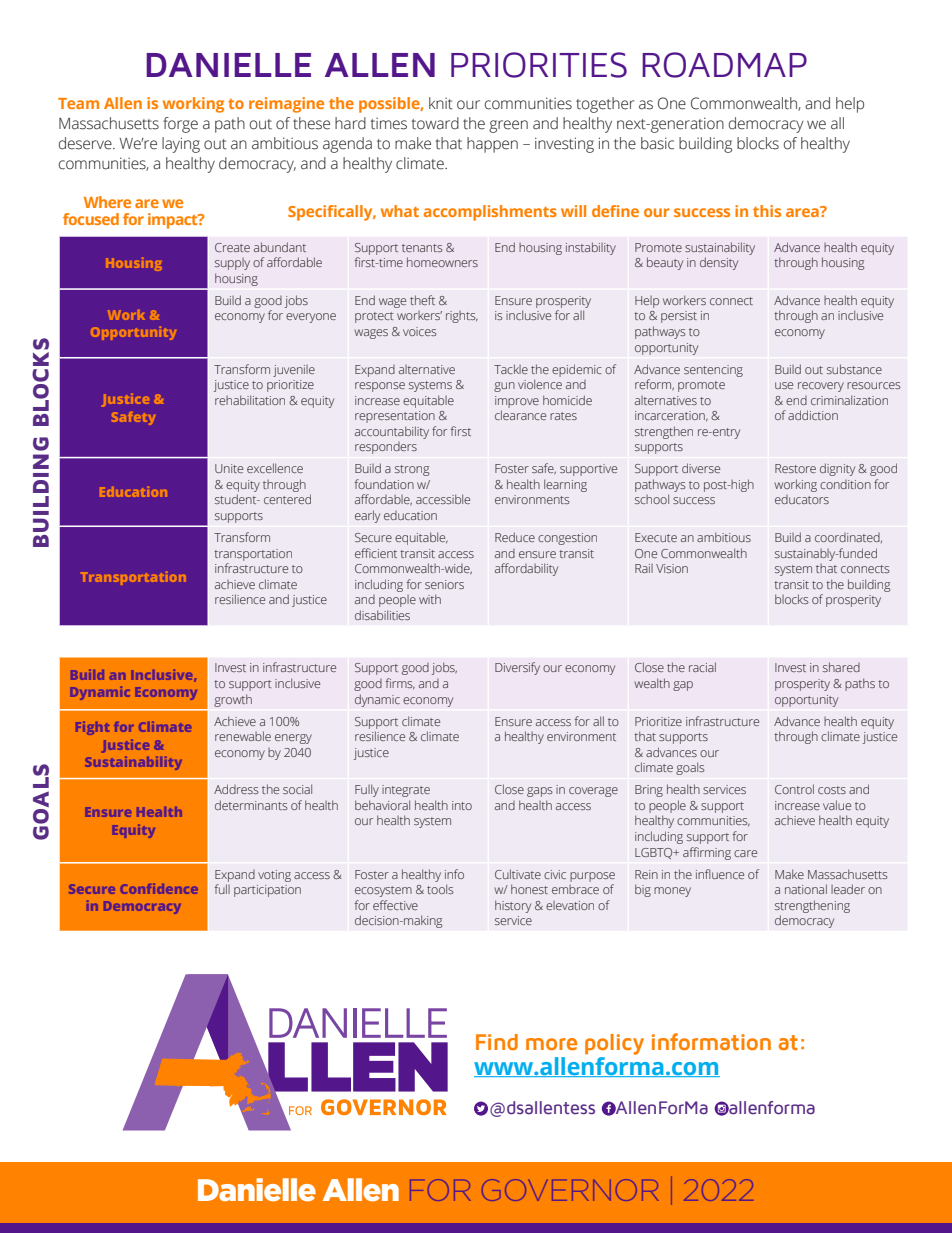 The width and height of the document is (952, 1233). I want to click on policy, so click(614, 1044).
